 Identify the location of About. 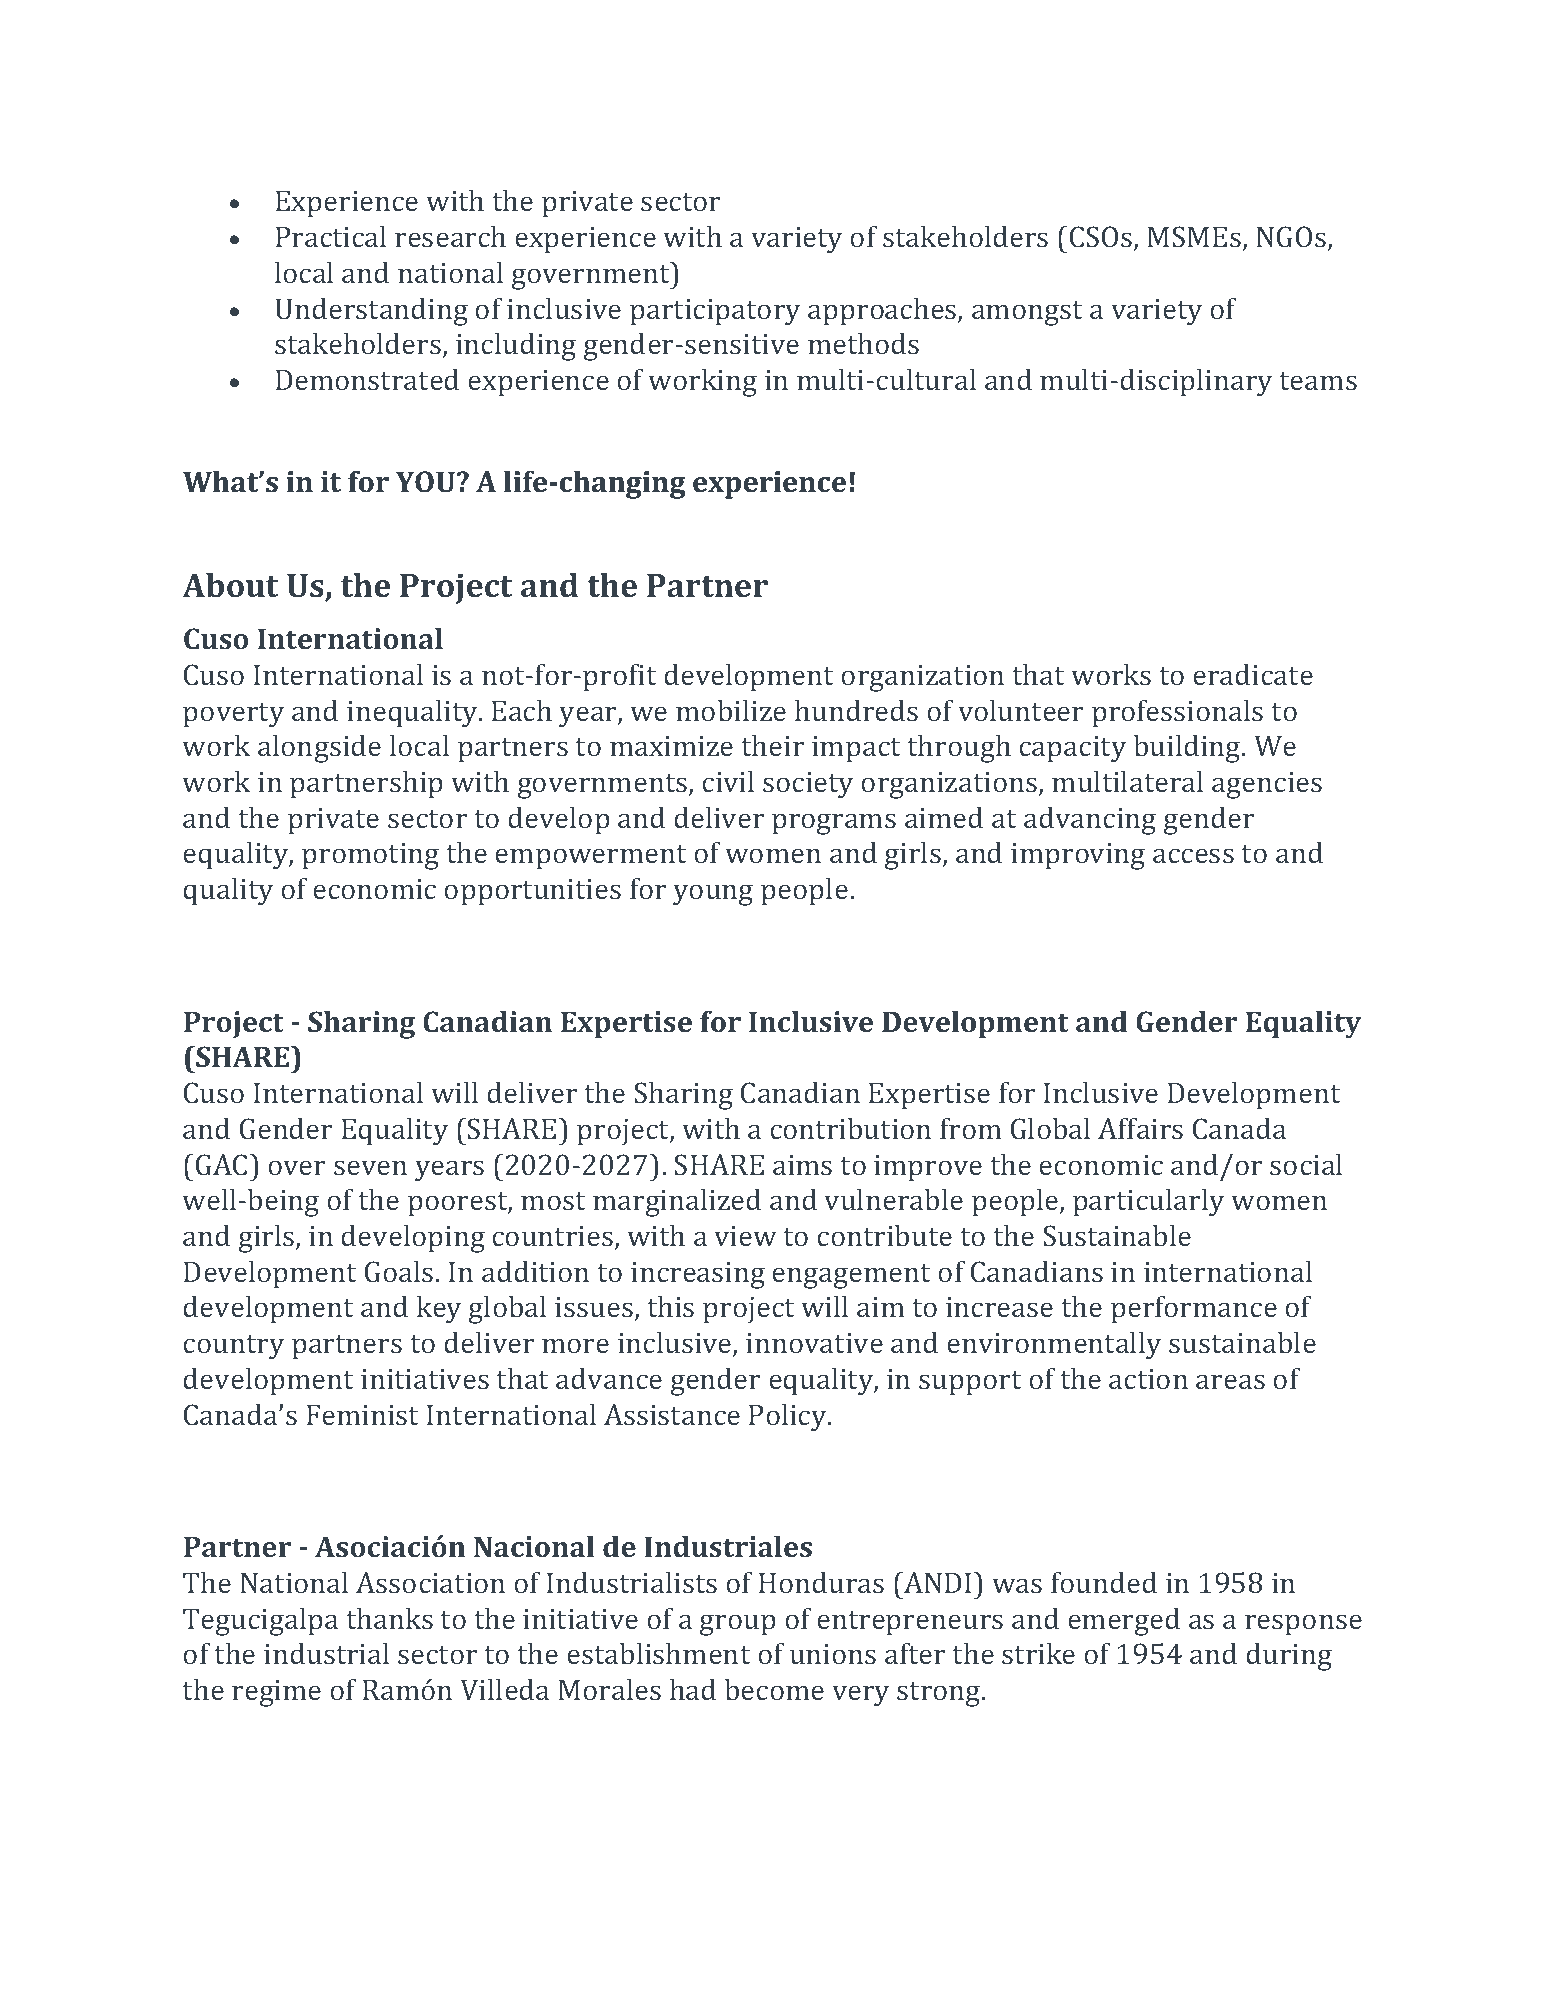
(230, 585).
